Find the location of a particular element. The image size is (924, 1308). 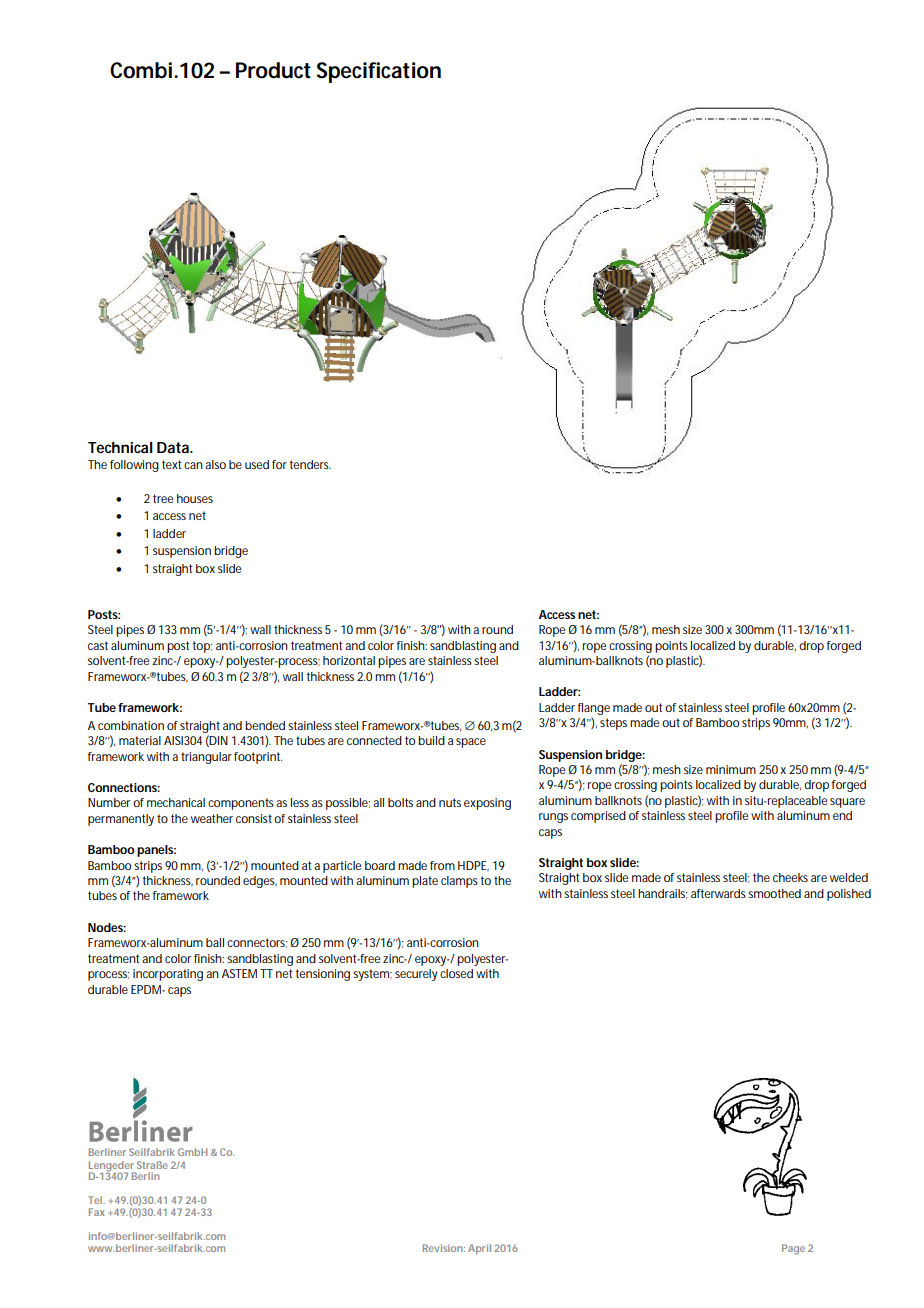

tenders is located at coordinates (310, 464).
